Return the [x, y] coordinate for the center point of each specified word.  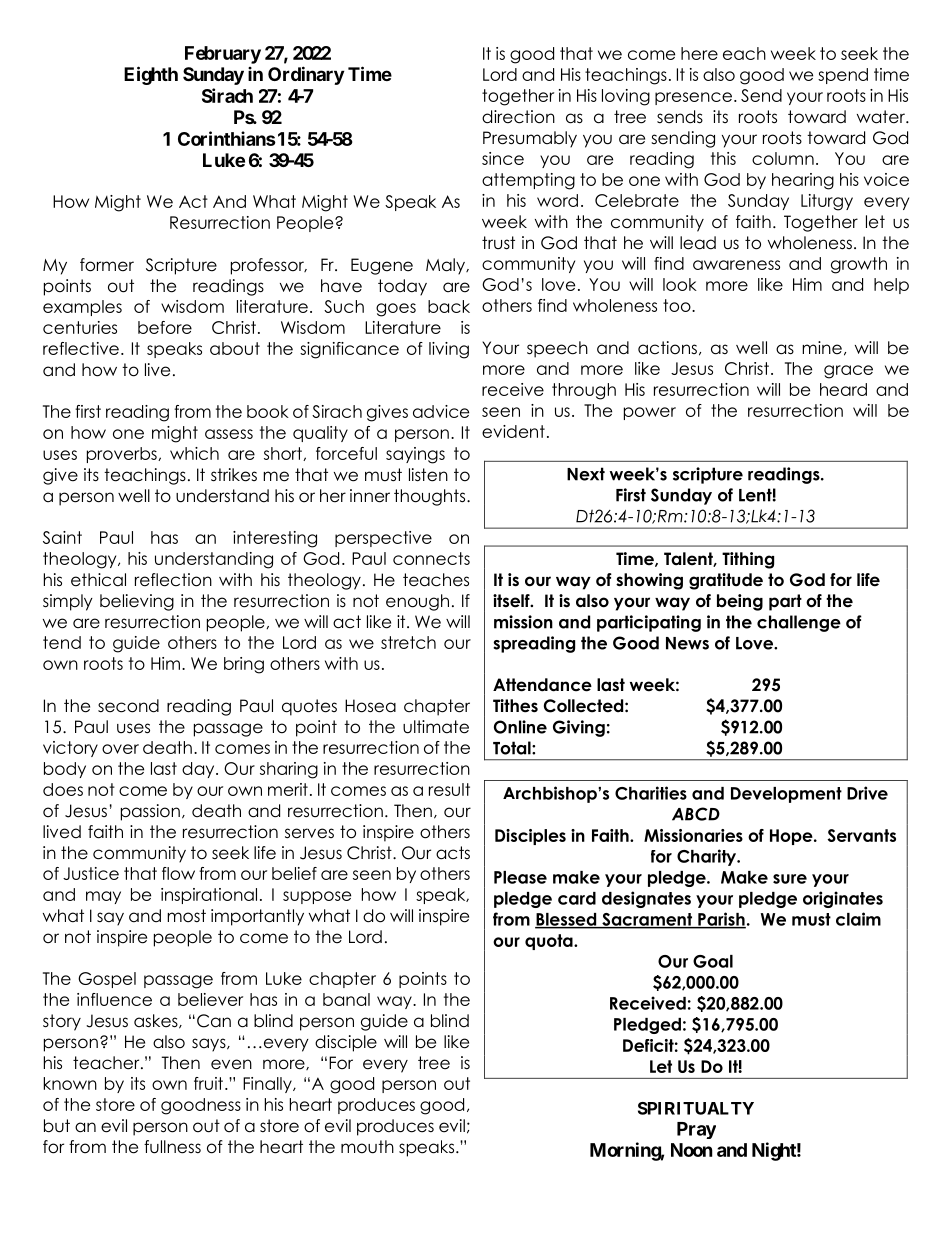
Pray [696, 1130]
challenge [799, 623]
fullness [172, 1147]
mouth [367, 1147]
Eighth [151, 75]
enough [417, 602]
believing [137, 602]
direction [518, 117]
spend [843, 76]
